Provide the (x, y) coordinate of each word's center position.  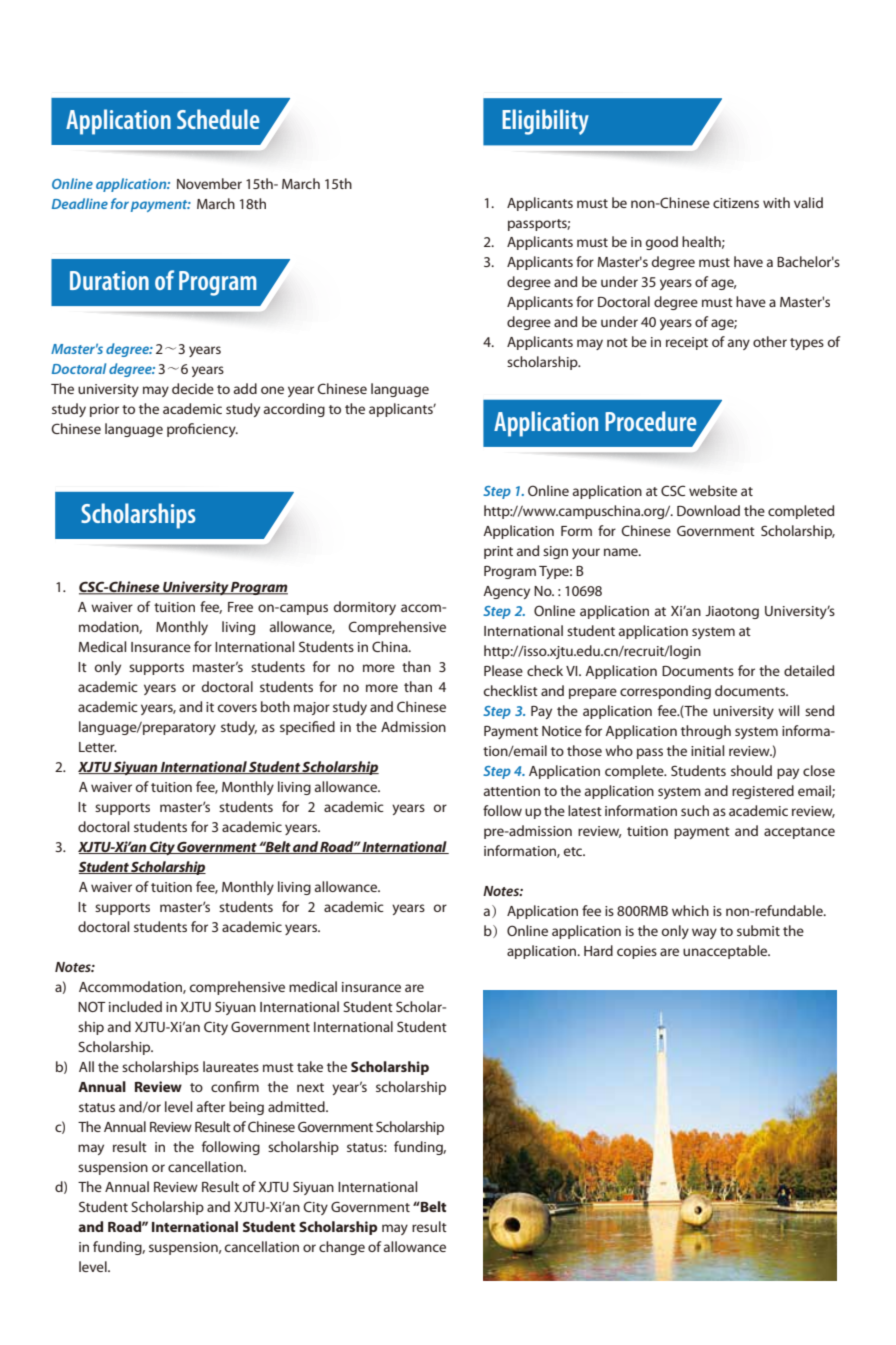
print (498, 552)
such (695, 810)
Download (708, 510)
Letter (98, 747)
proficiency (202, 430)
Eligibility (545, 122)
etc (574, 851)
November (209, 183)
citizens (736, 203)
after (211, 1106)
